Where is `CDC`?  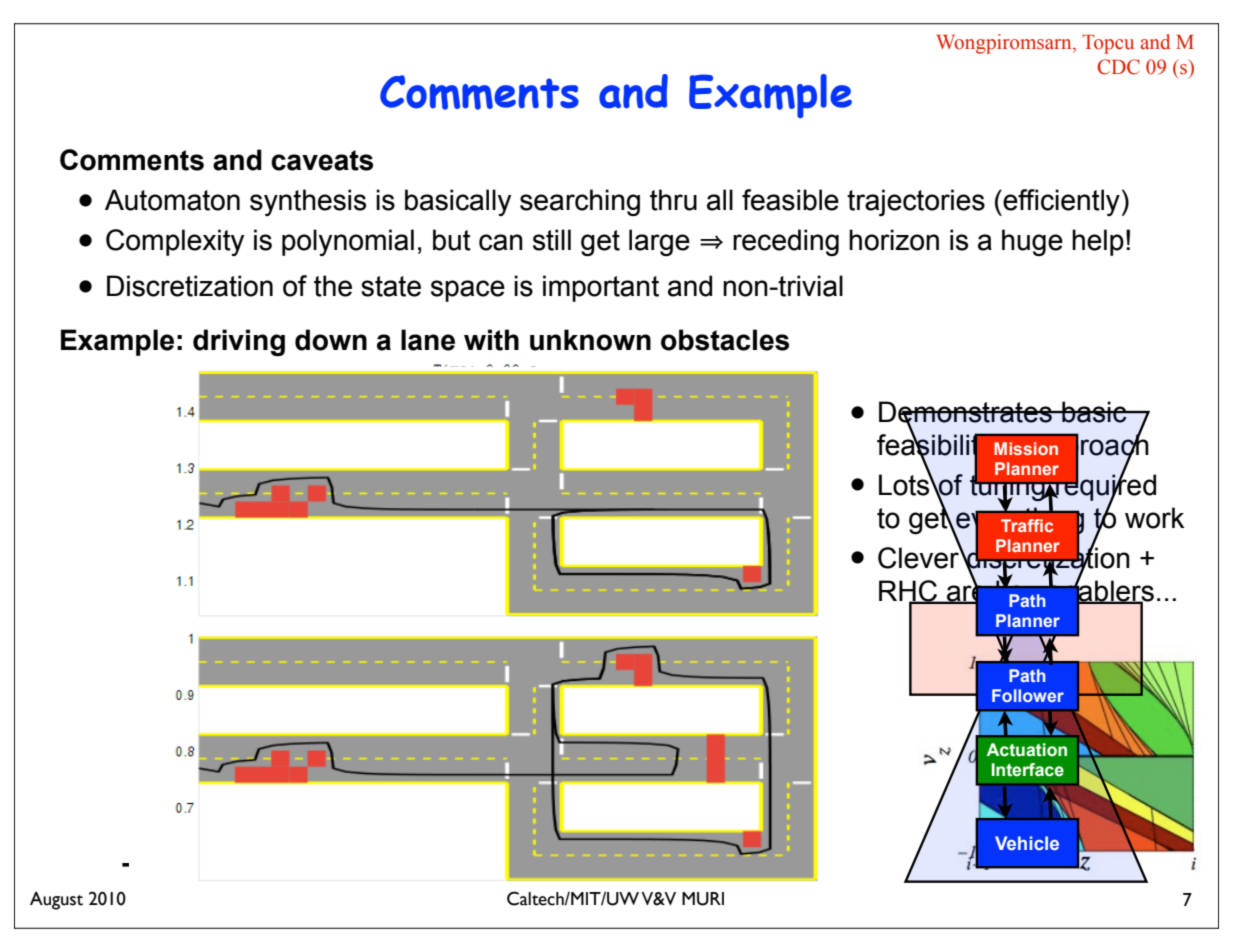
CDC is located at coordinates (1118, 67).
